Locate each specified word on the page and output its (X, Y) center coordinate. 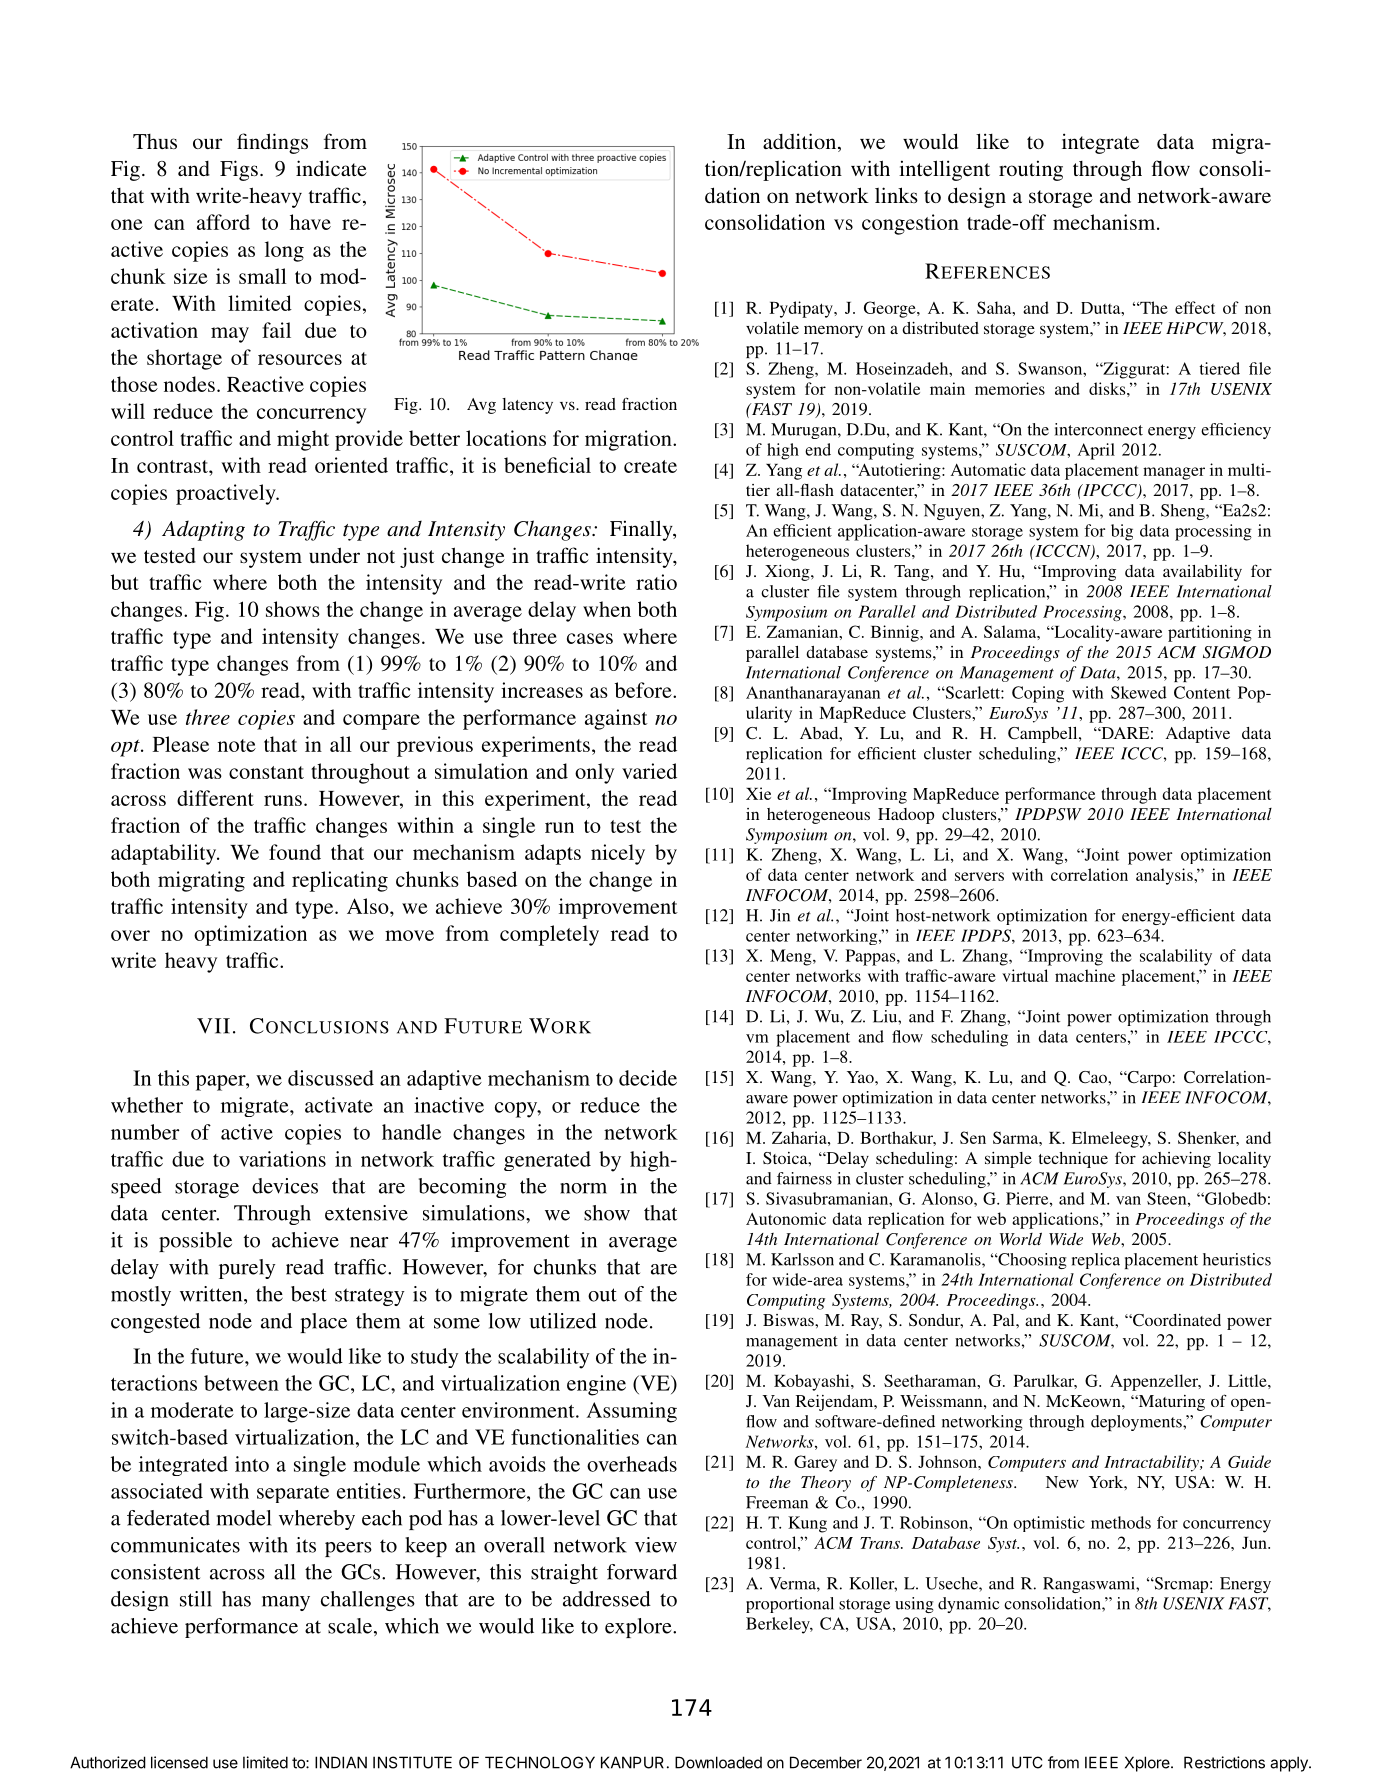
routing (1031, 170)
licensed (179, 1762)
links (896, 195)
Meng (792, 957)
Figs (239, 170)
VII (213, 1026)
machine (1085, 975)
